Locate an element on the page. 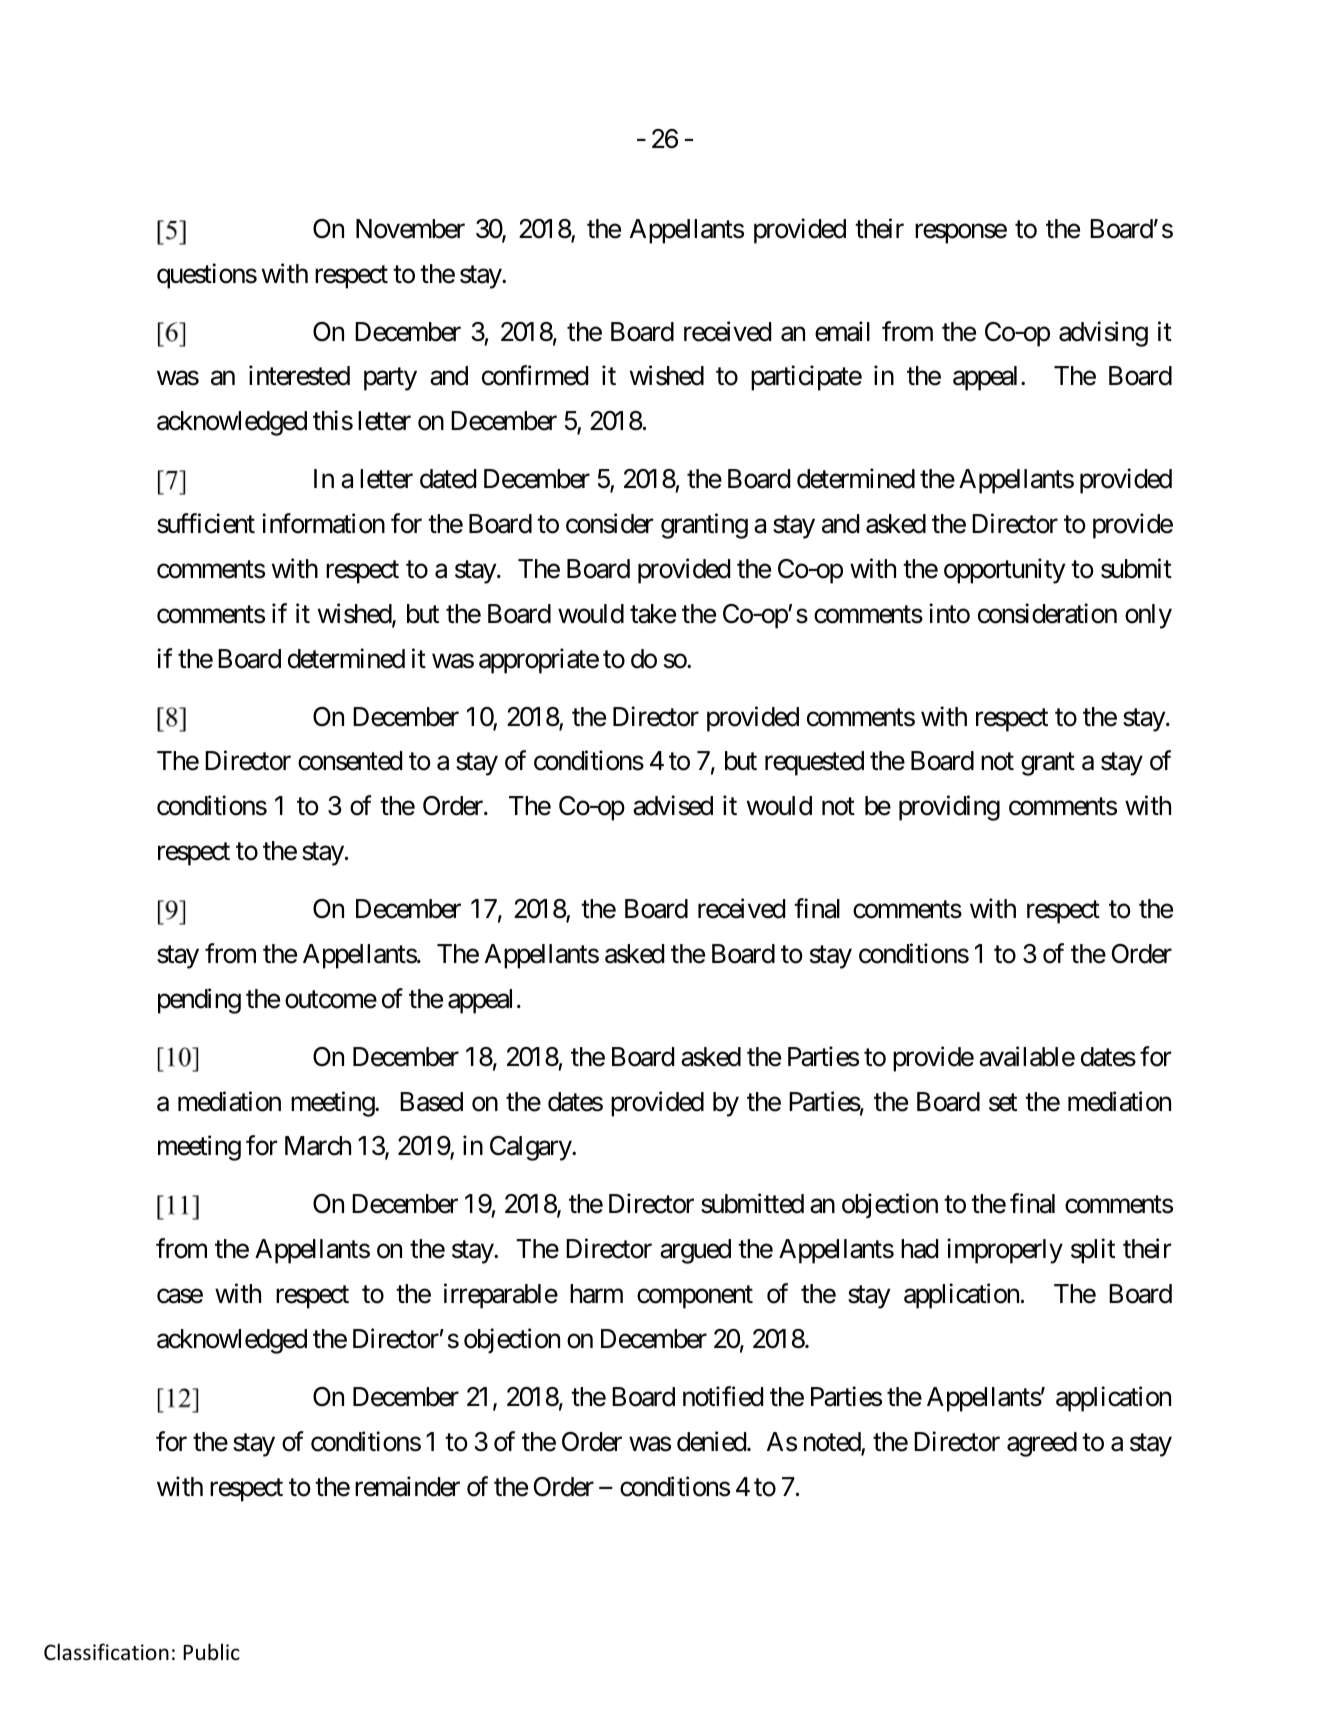 The width and height of the page is (1327, 1717). set is located at coordinates (1003, 1103).
